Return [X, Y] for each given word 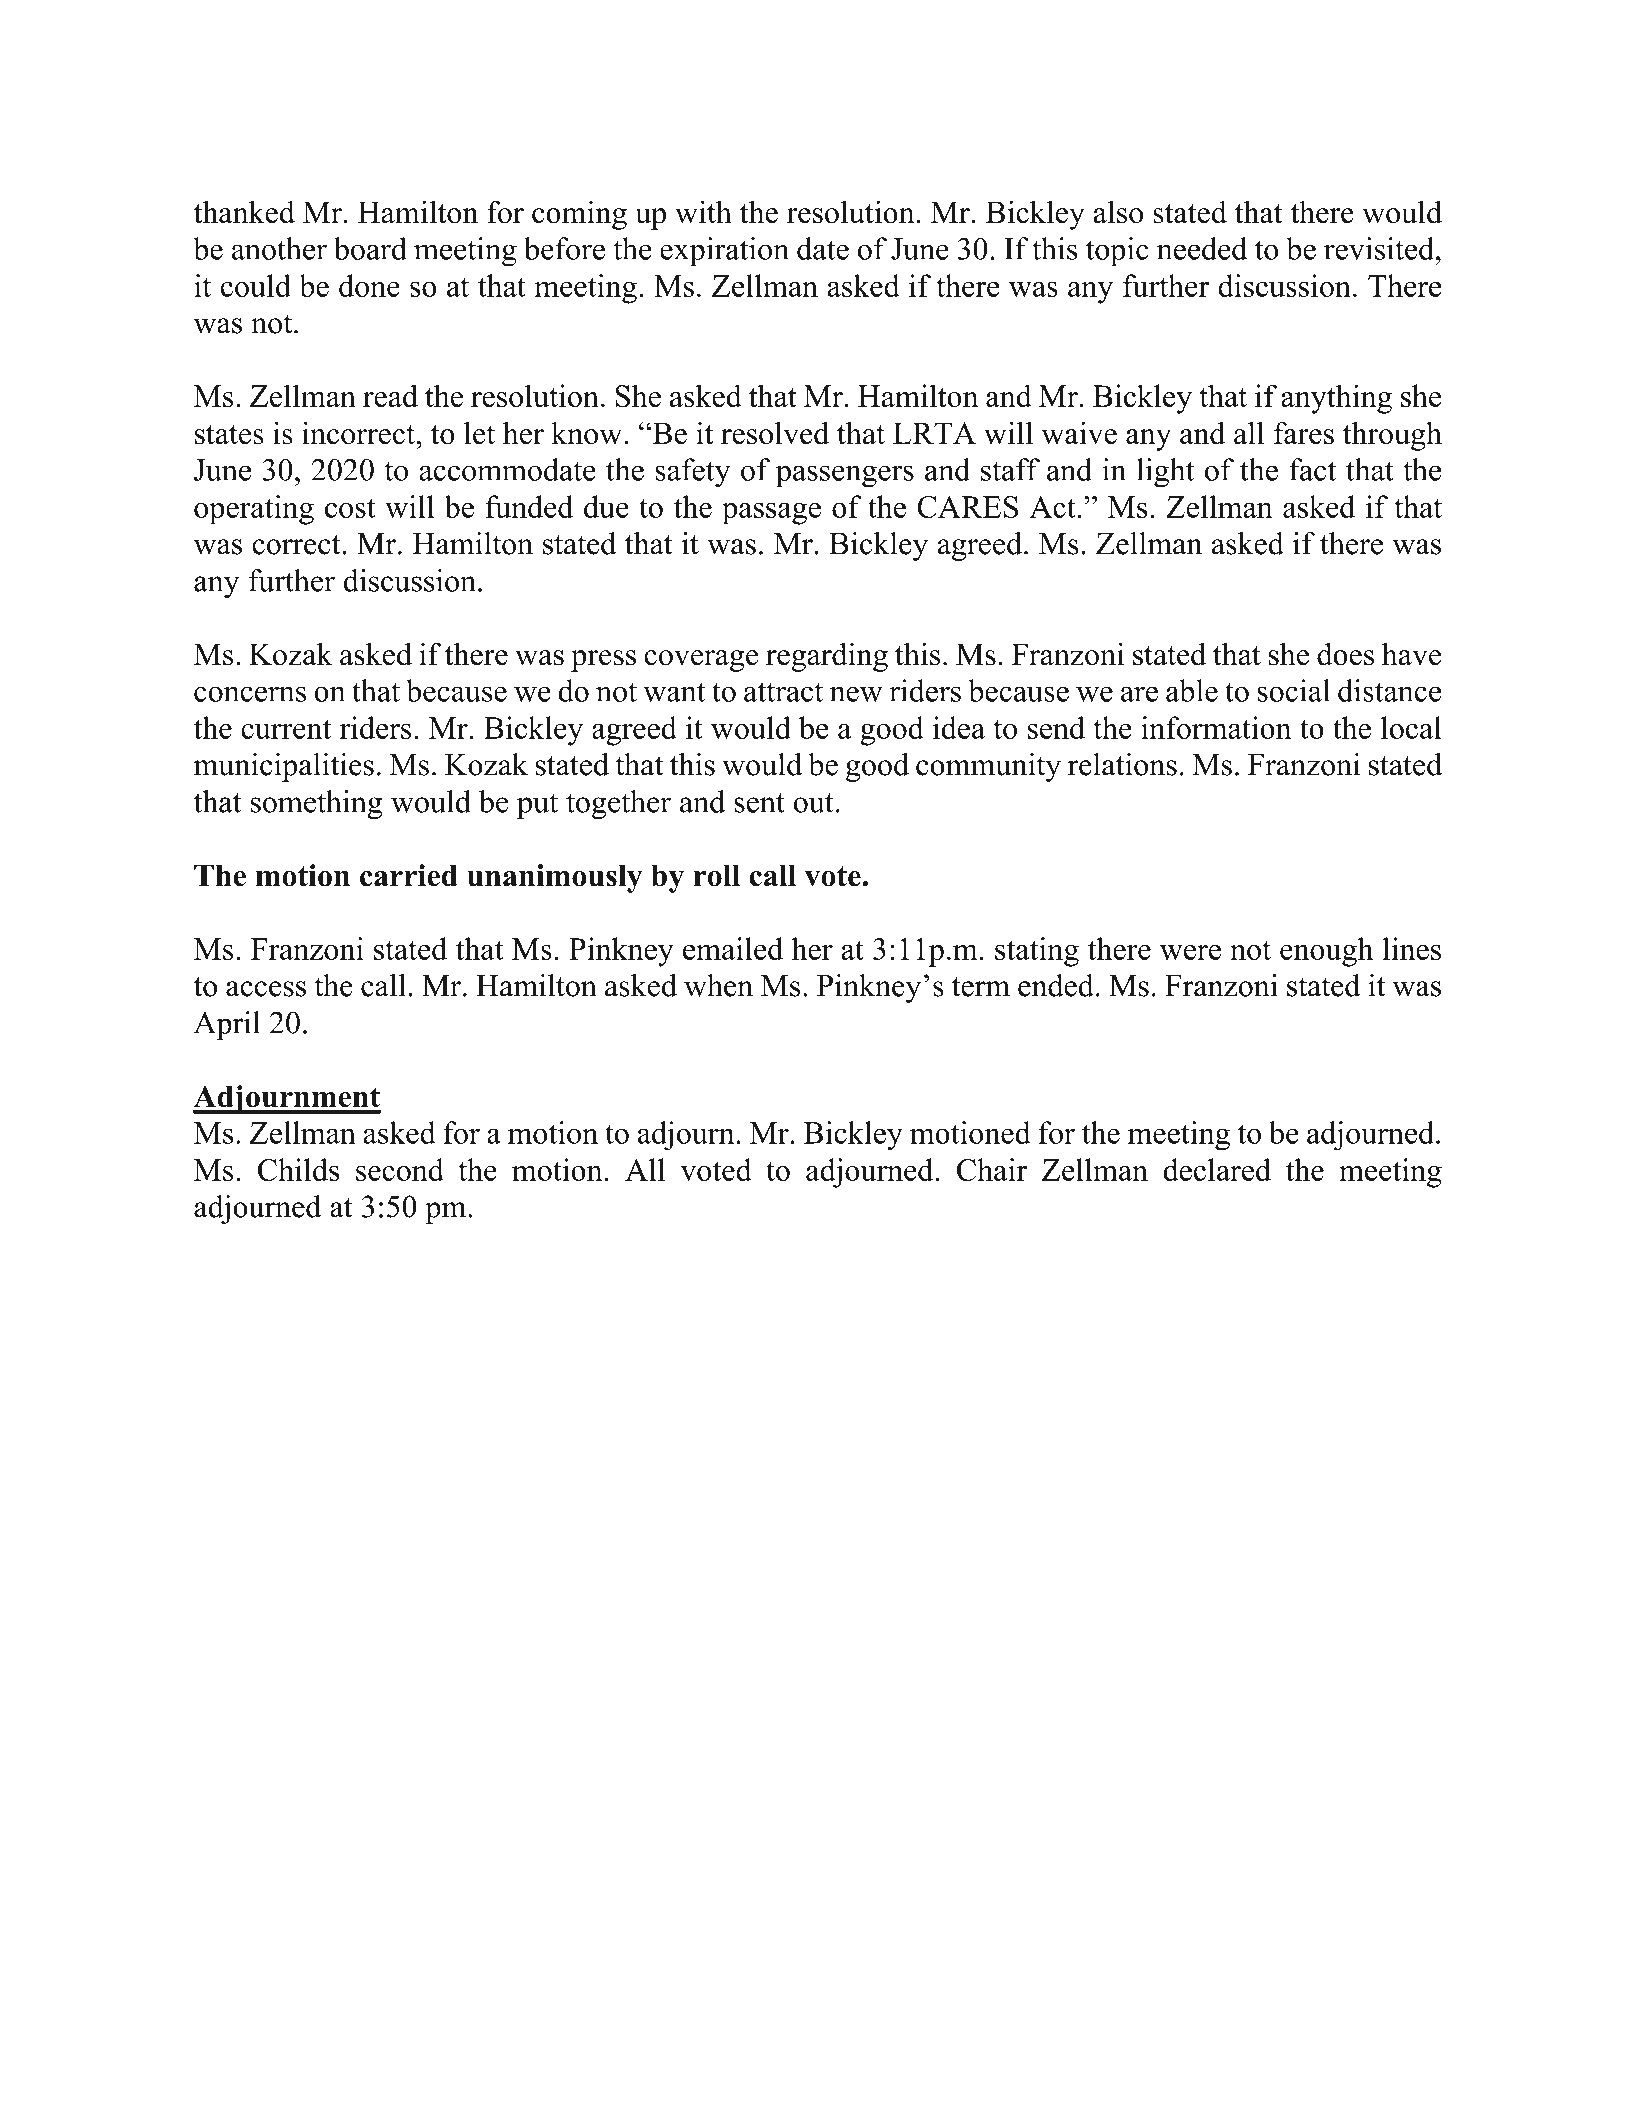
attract [783, 692]
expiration [724, 252]
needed [1202, 248]
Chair [992, 1169]
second [400, 1169]
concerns [250, 694]
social [1293, 690]
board [370, 248]
